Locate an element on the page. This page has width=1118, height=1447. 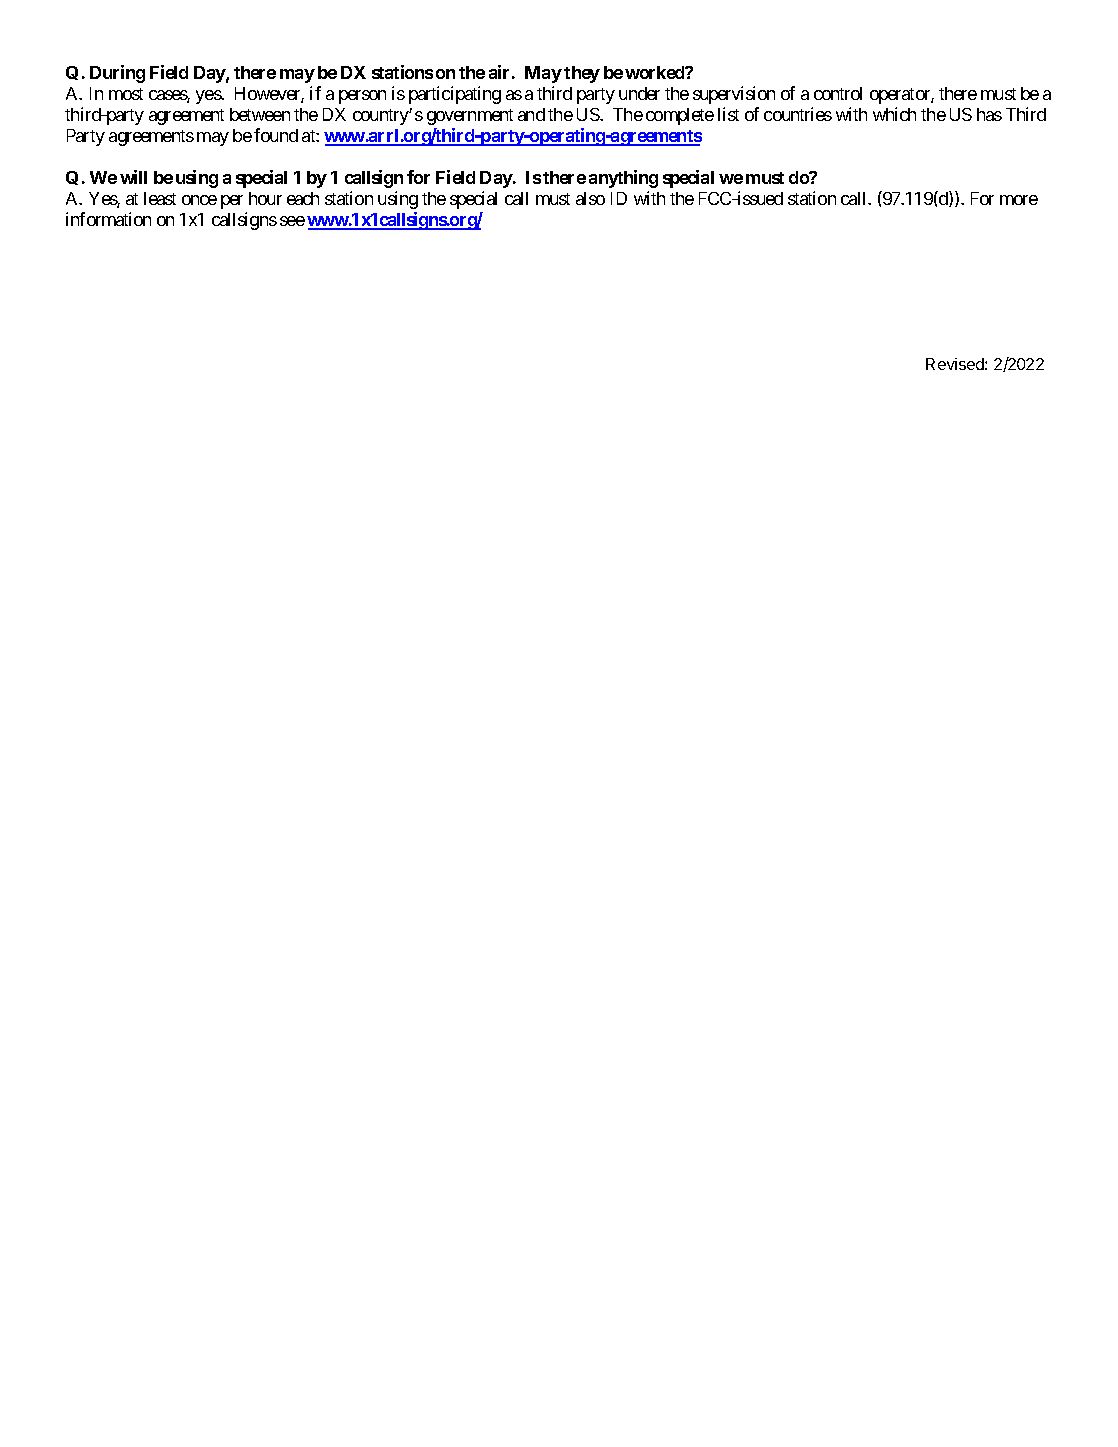
found is located at coordinates (276, 135).
